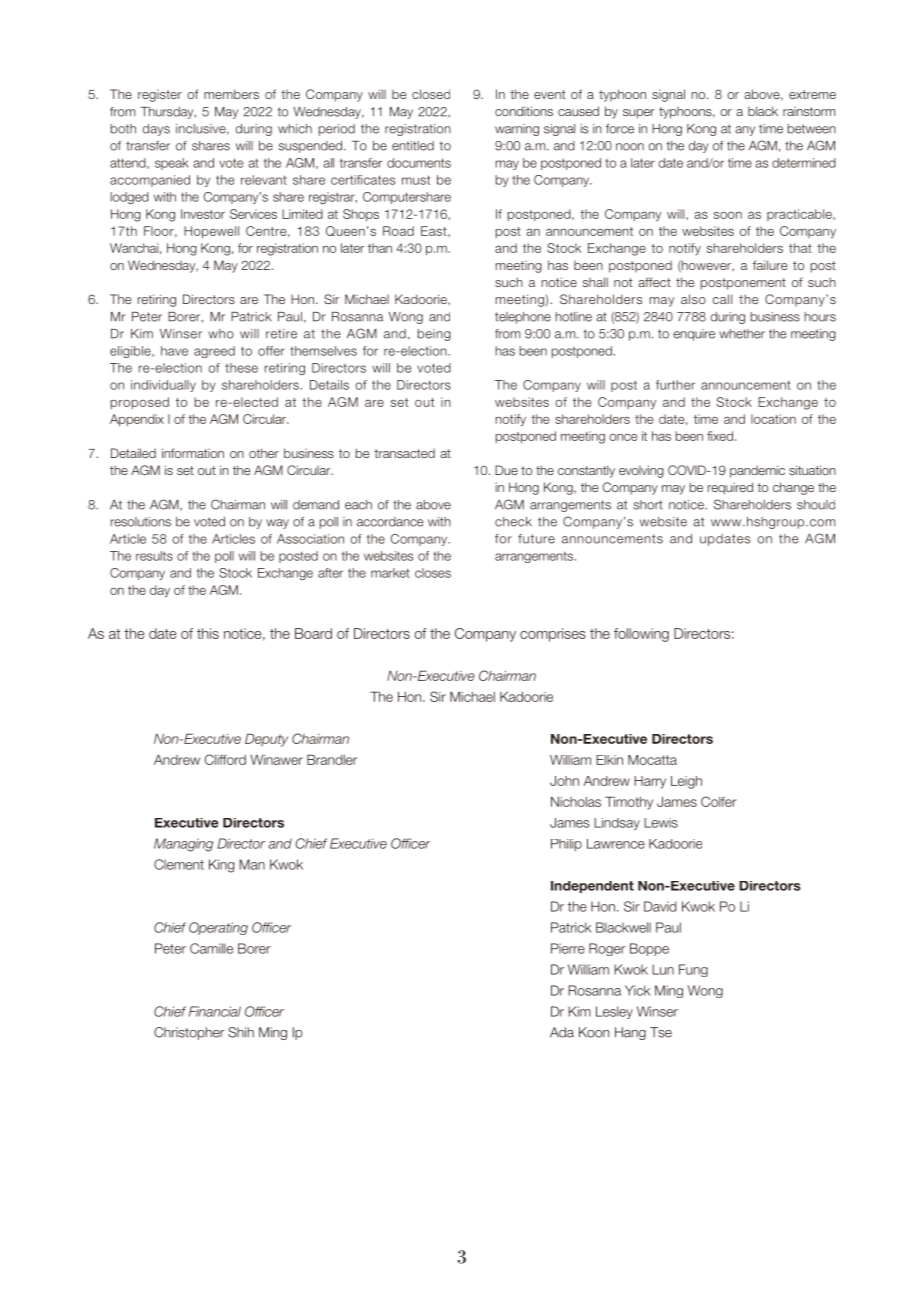  I want to click on Ada, so click(562, 1032).
